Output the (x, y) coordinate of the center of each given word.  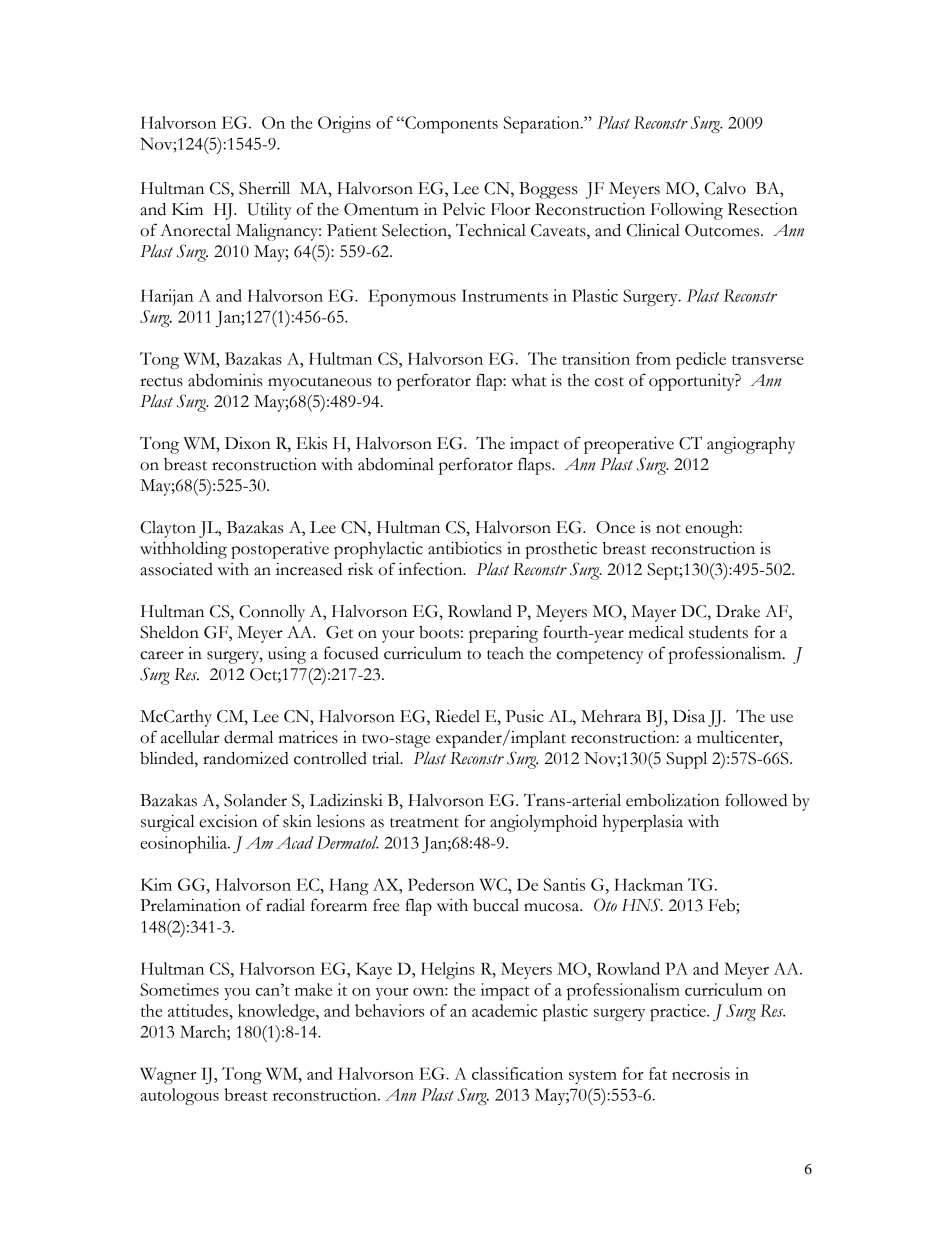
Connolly (272, 613)
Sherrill (264, 188)
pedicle (701, 360)
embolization (673, 800)
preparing (503, 634)
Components (450, 124)
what (529, 380)
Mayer (653, 613)
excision (228, 821)
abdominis (225, 380)
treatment (424, 823)
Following (687, 211)
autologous (179, 1096)
